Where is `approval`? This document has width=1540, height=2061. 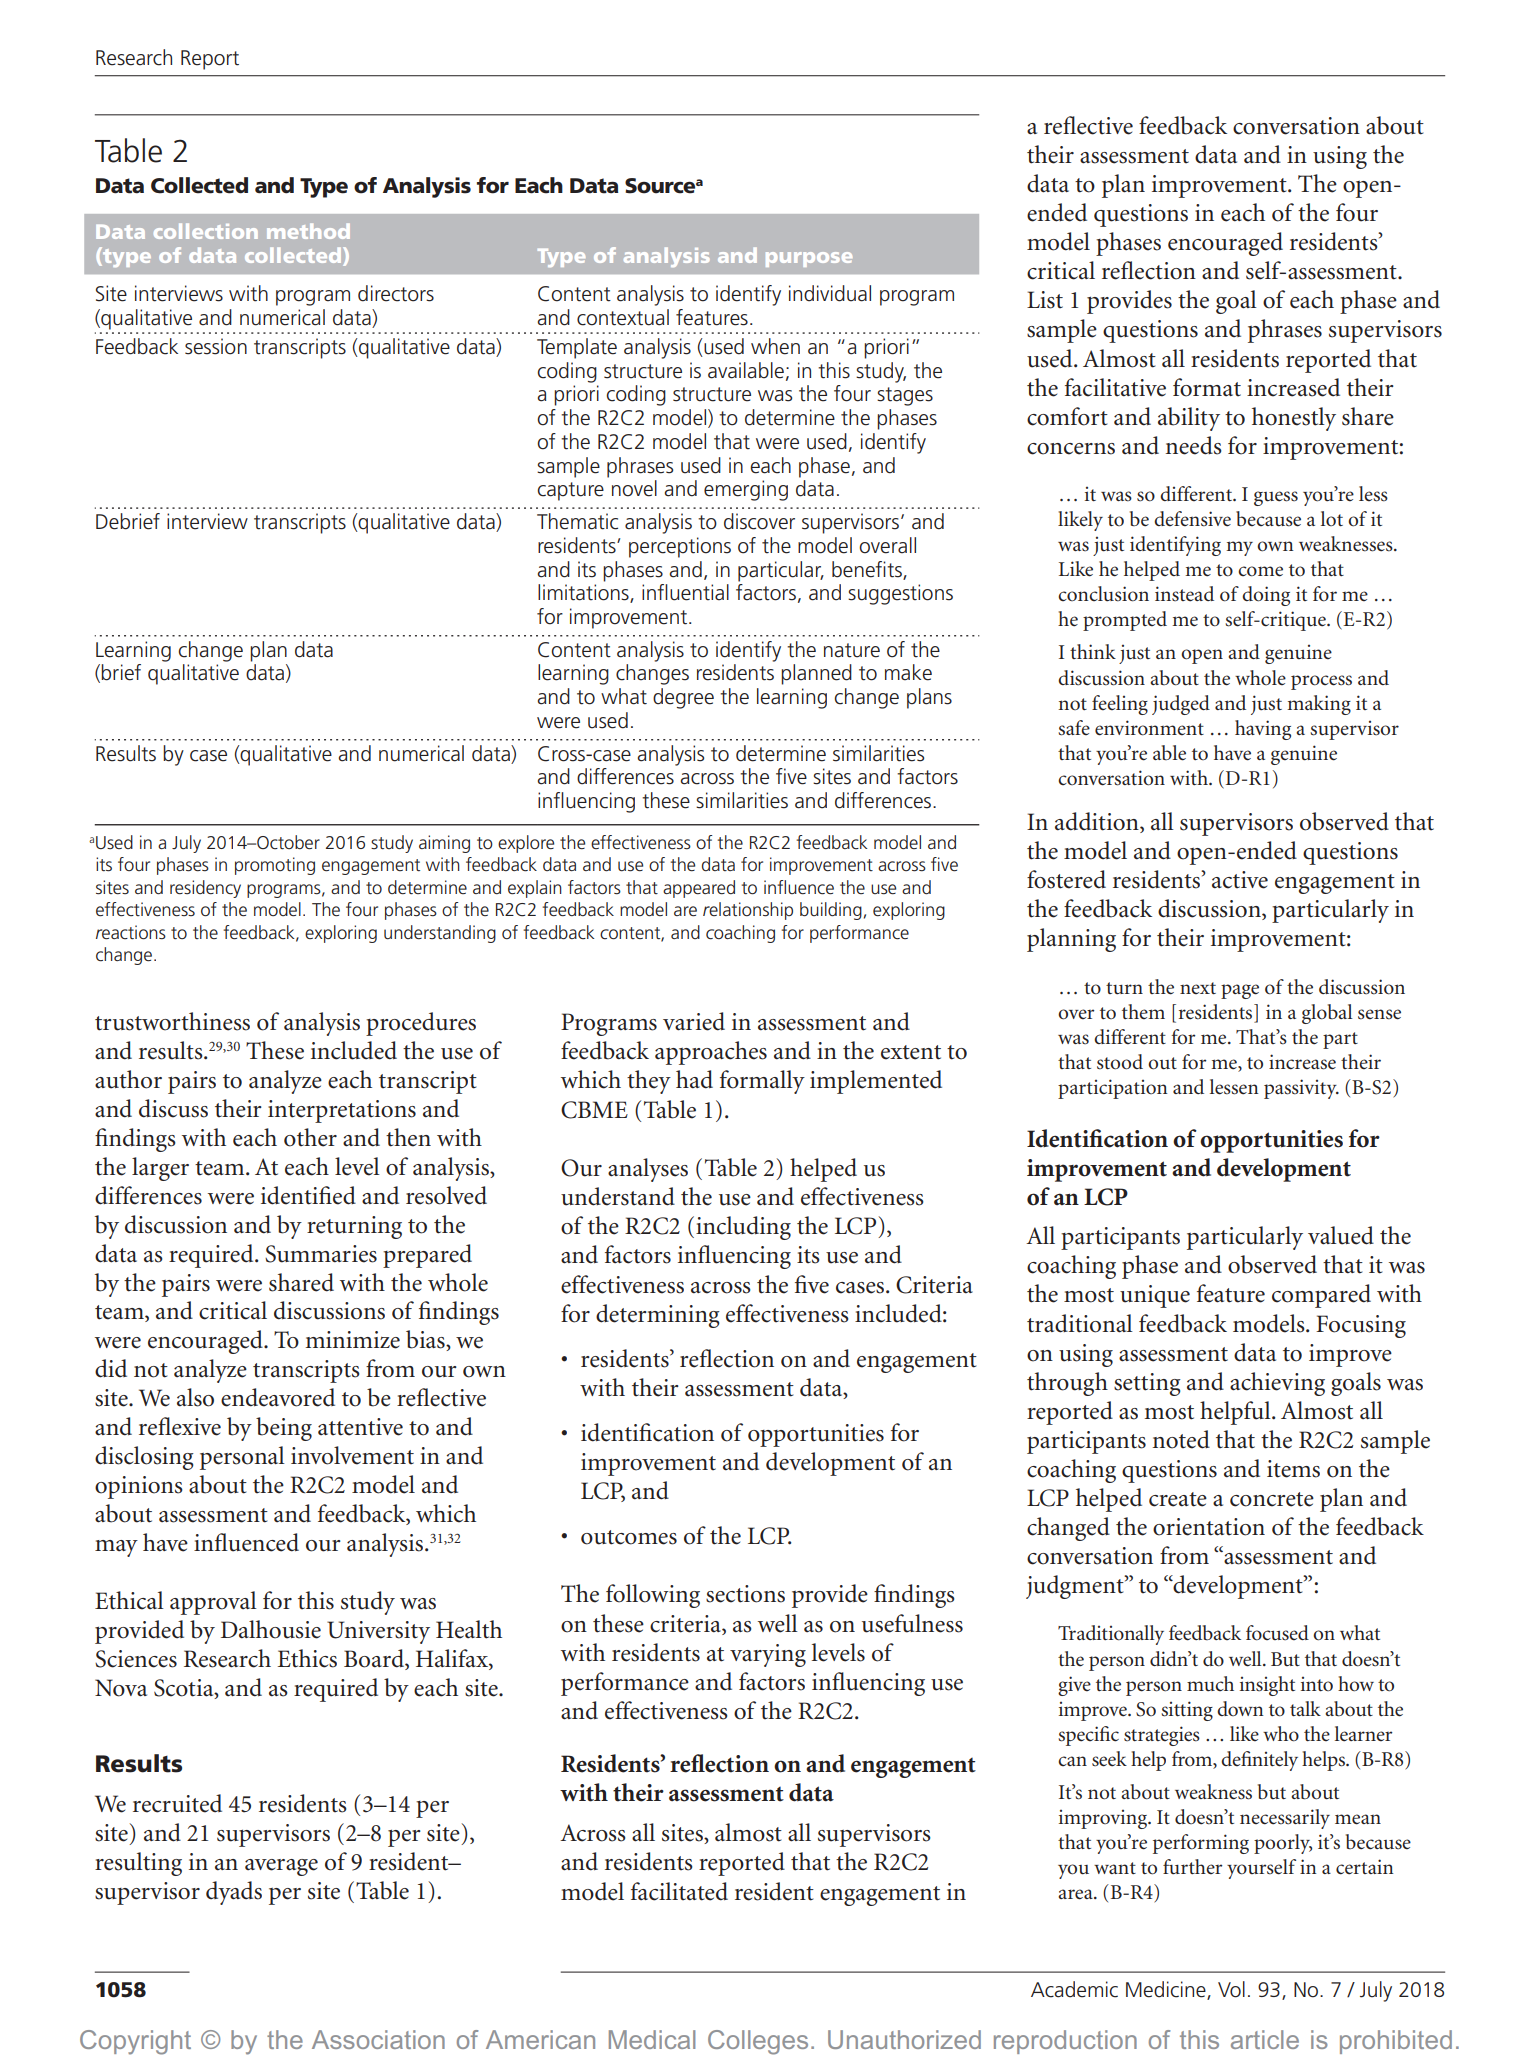
approval is located at coordinates (213, 1603).
